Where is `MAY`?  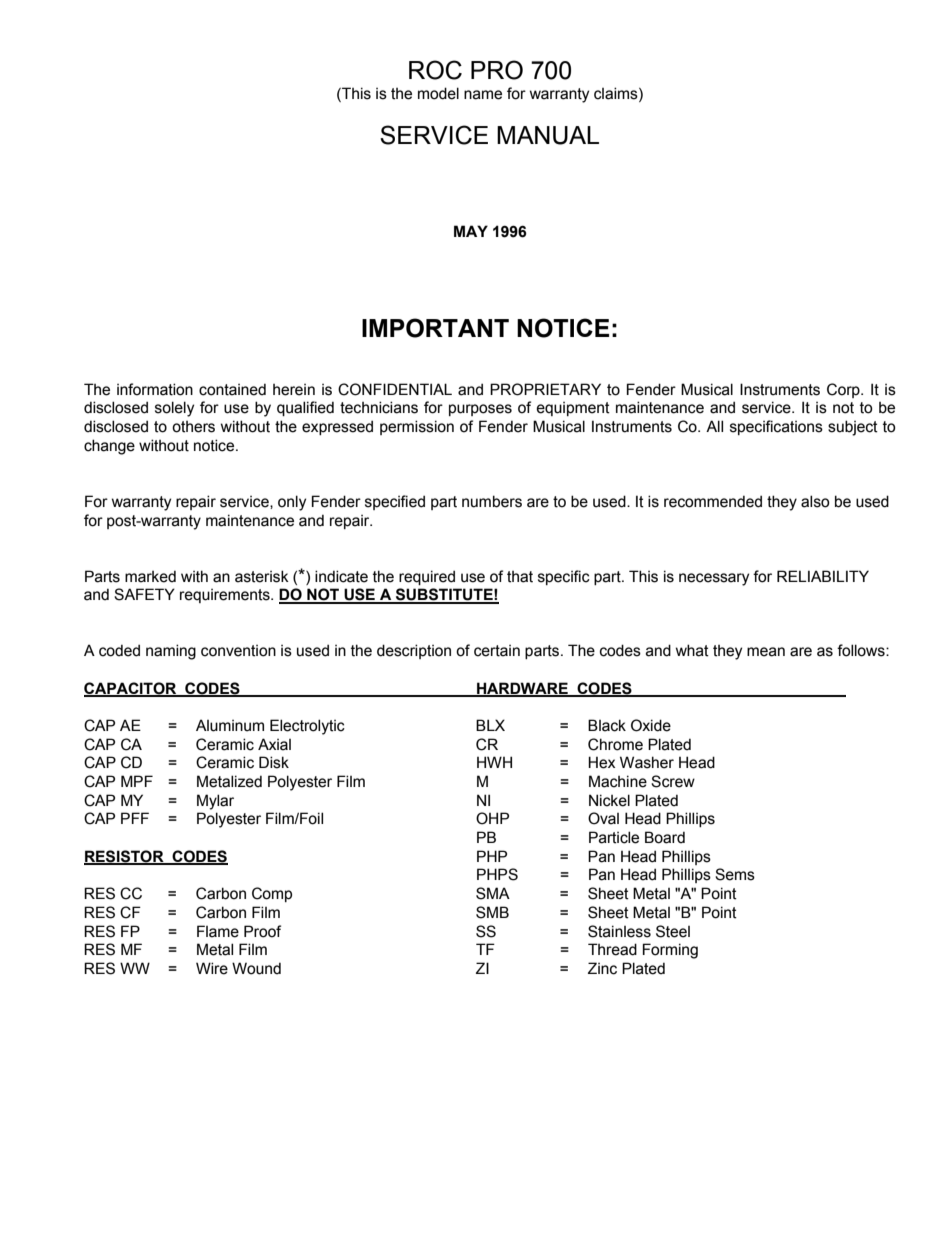 MAY is located at coordinates (471, 231).
